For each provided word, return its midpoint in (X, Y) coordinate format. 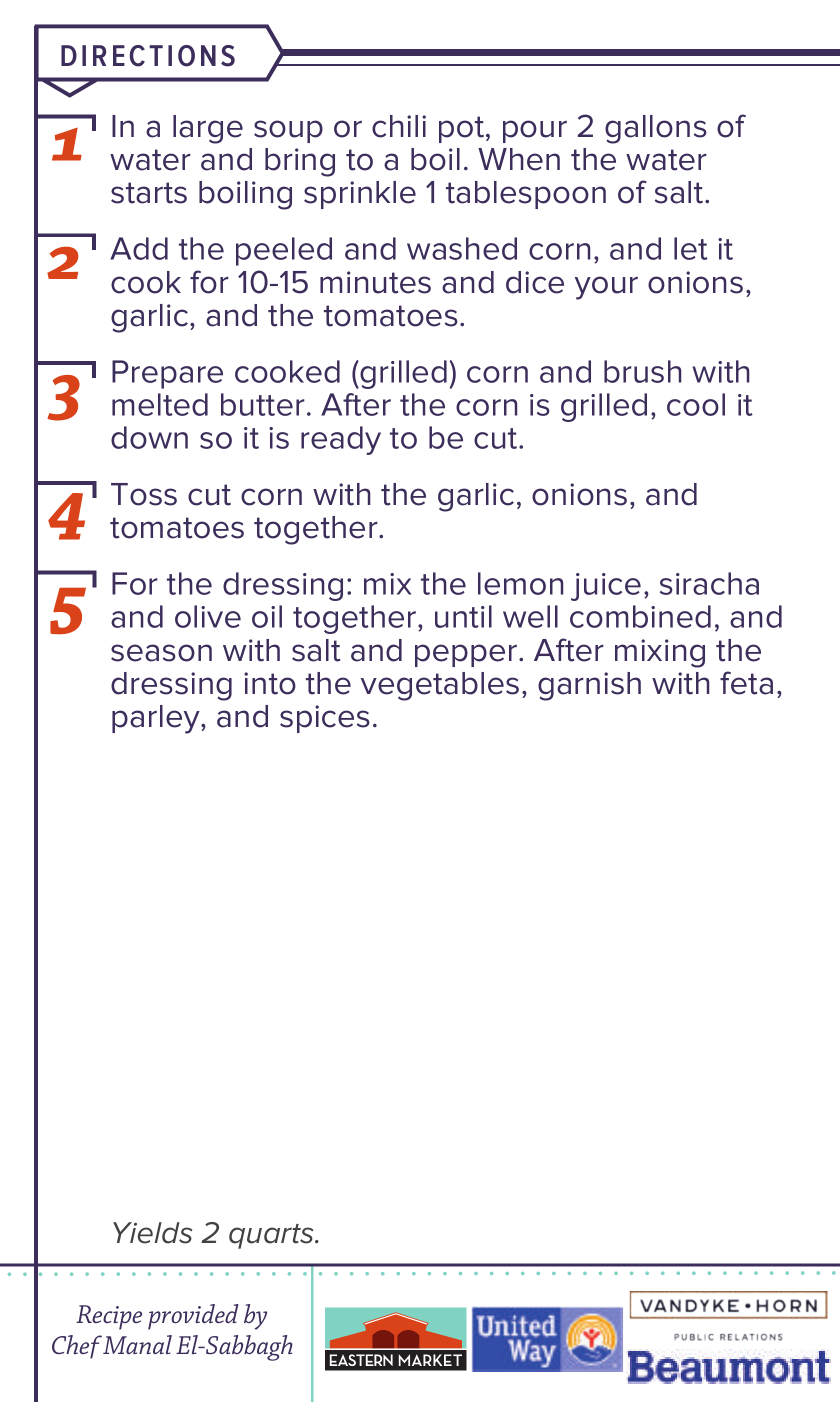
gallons (656, 129)
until (463, 616)
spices (325, 719)
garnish (589, 686)
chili (399, 126)
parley (157, 719)
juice (606, 587)
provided (193, 1317)
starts (149, 193)
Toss (144, 494)
